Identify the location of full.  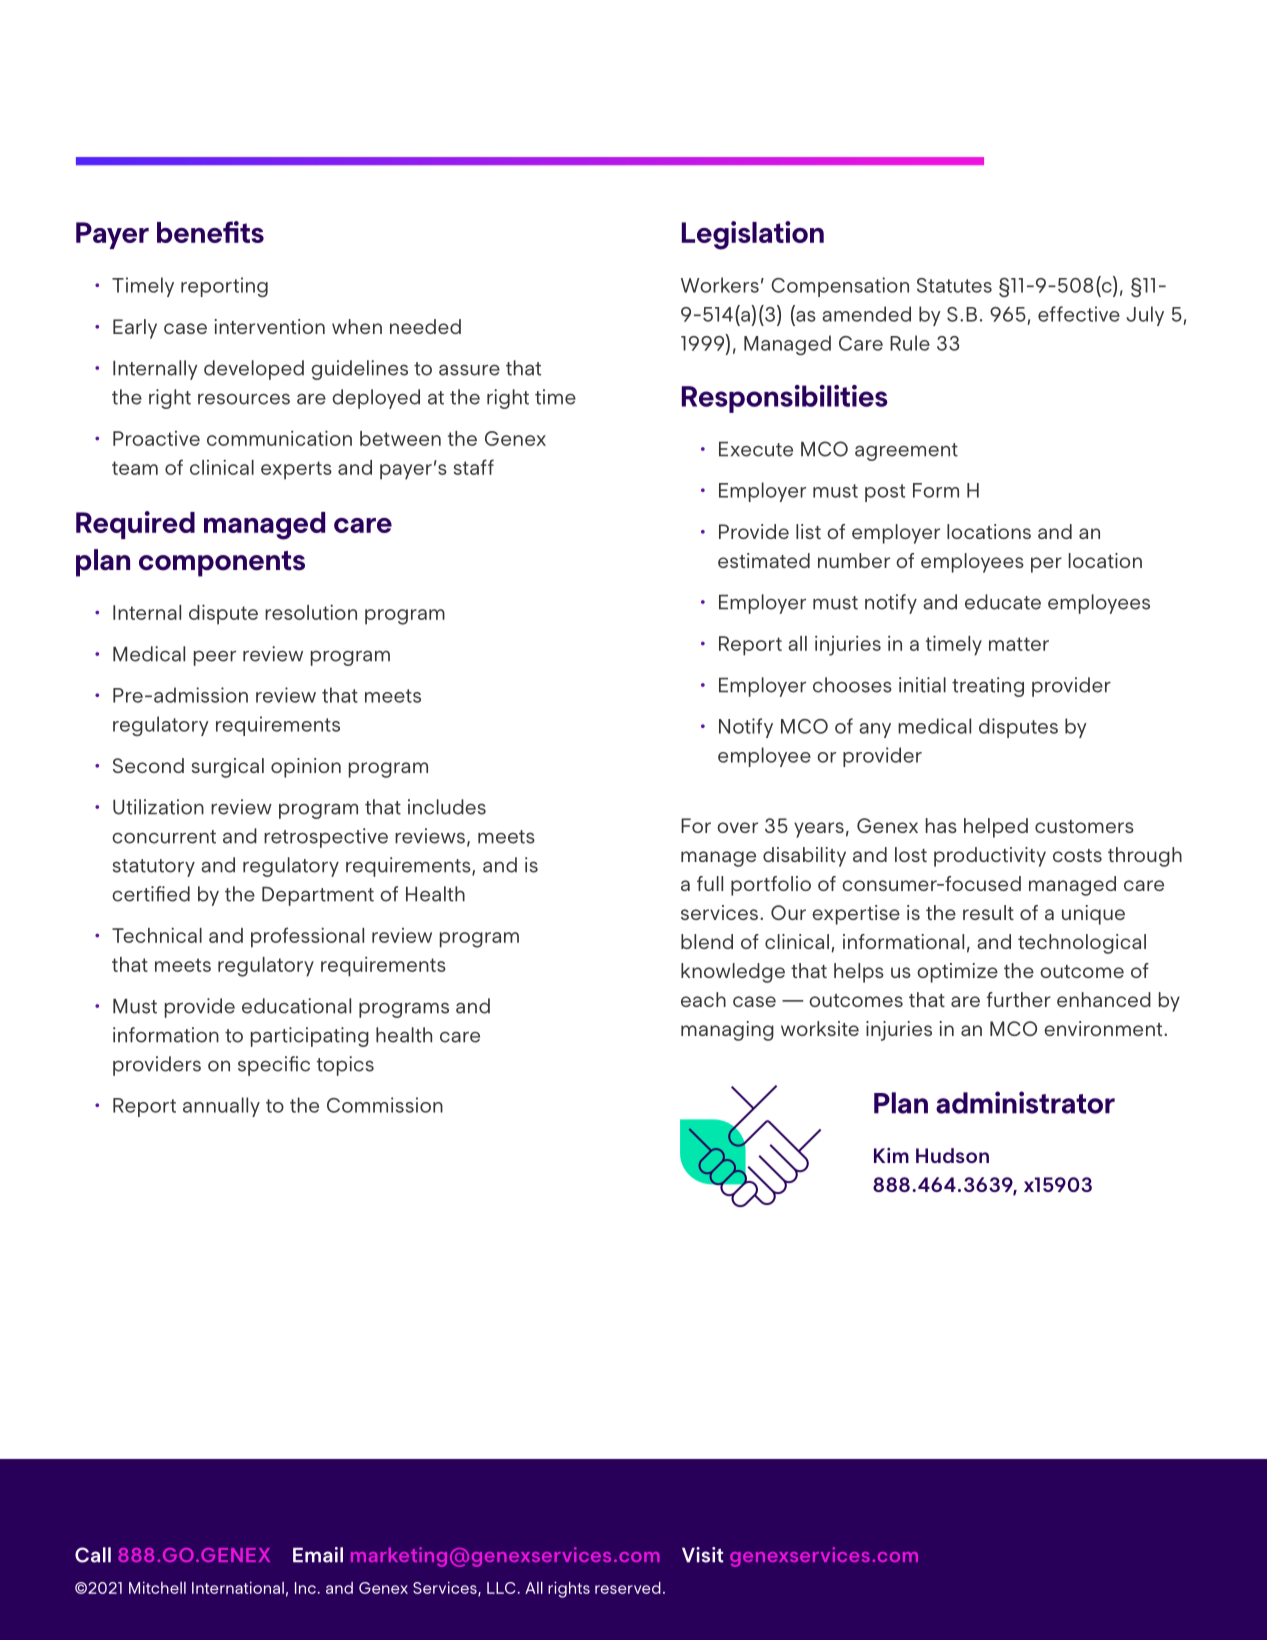
(710, 883).
